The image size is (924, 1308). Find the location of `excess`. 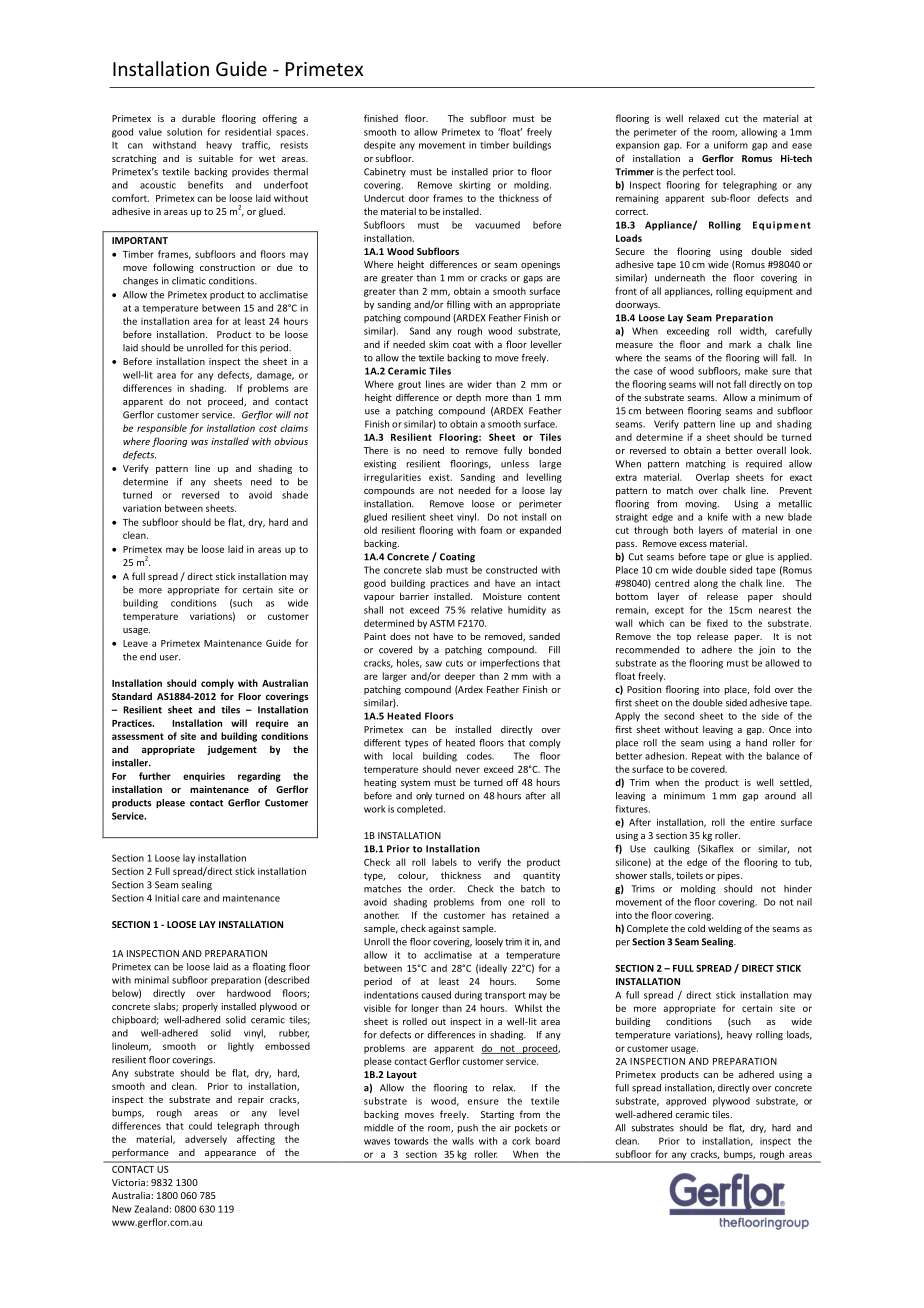

excess is located at coordinates (693, 544).
